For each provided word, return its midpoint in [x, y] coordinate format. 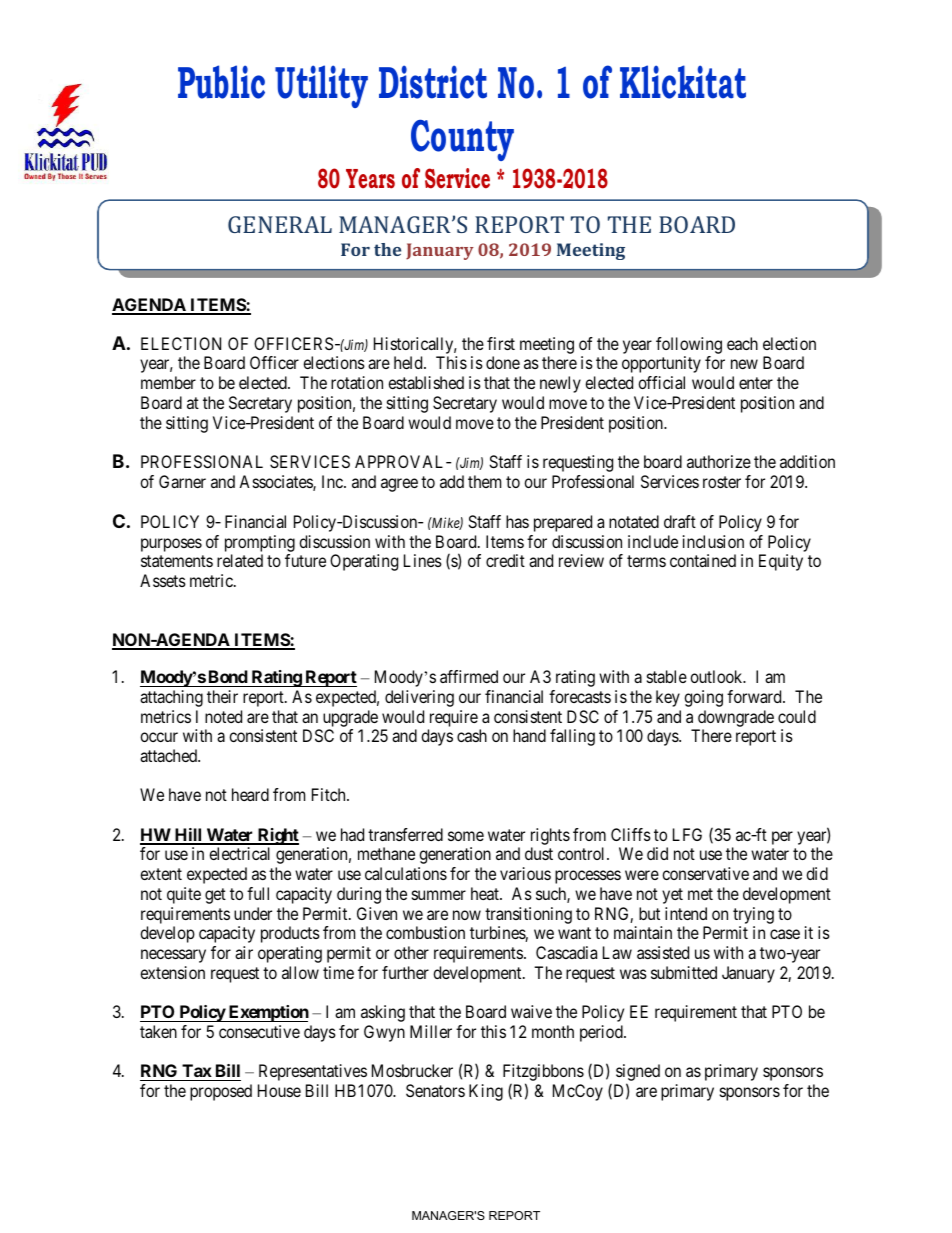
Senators [435, 1090]
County [462, 140]
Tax [197, 1070]
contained [703, 560]
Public [221, 82]
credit [505, 560]
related [240, 560]
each [742, 343]
